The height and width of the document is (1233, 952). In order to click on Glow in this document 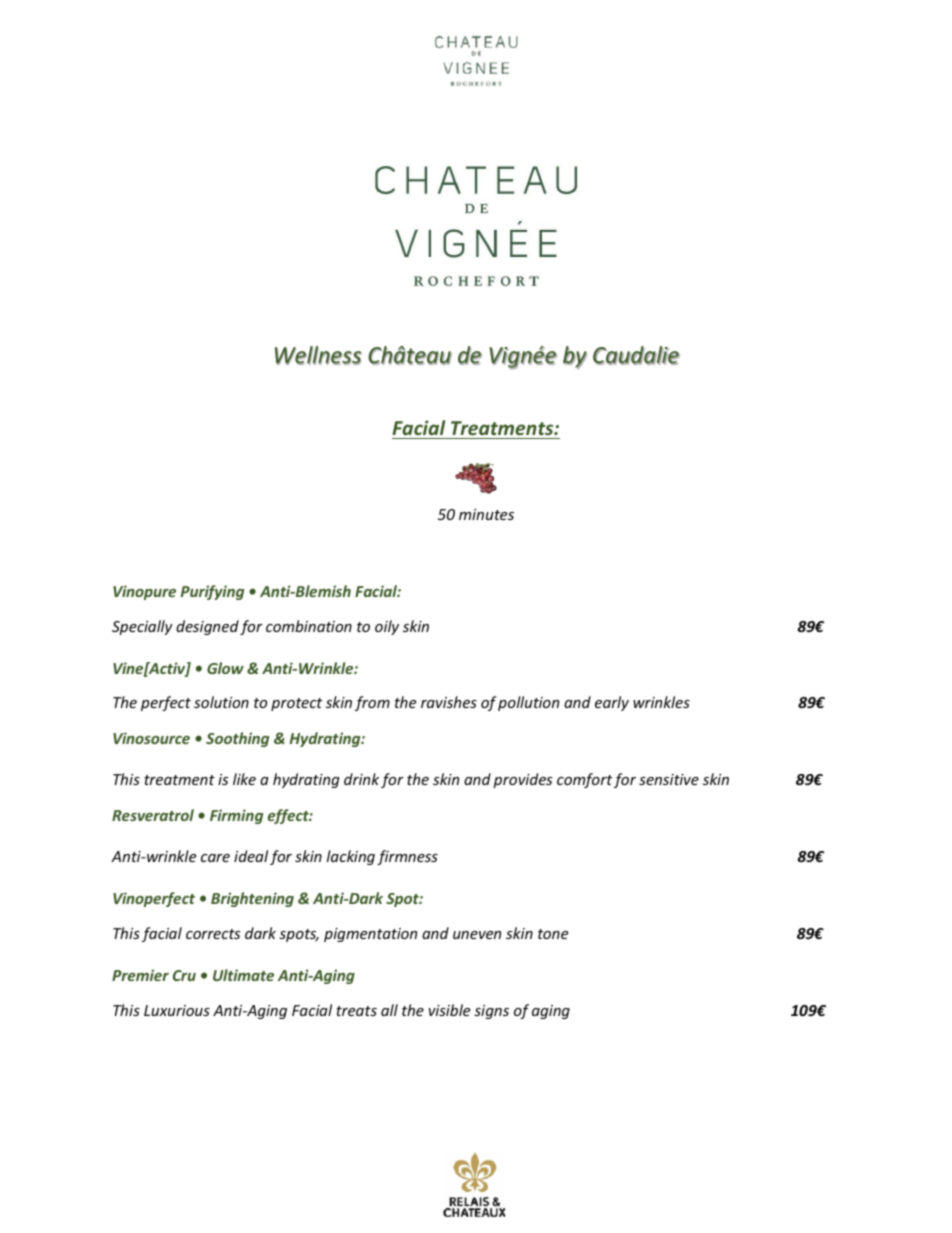, I will do `click(225, 668)`.
